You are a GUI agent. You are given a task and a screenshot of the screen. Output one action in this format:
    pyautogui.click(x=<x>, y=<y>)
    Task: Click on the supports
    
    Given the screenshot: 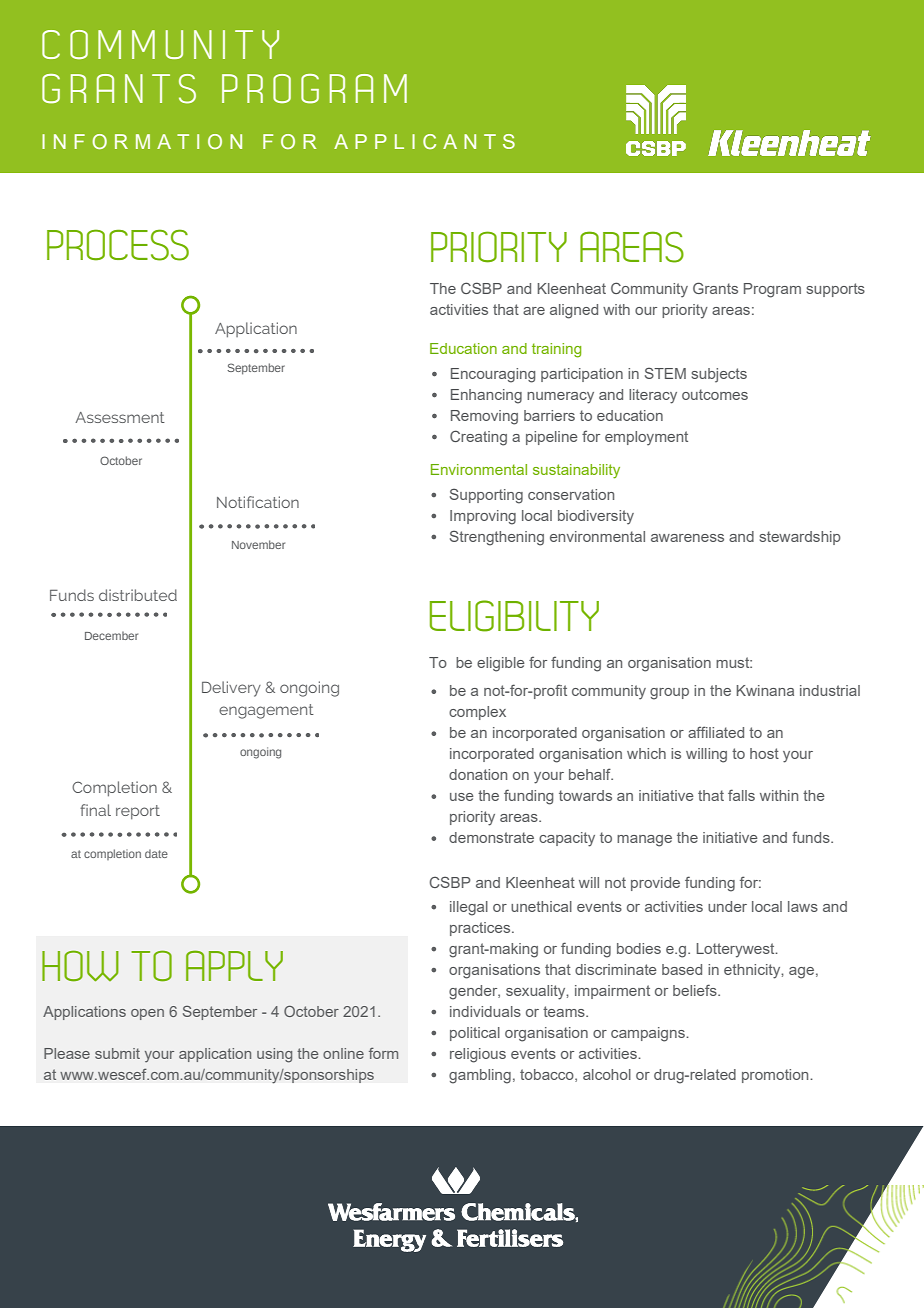 What is the action you would take?
    pyautogui.click(x=835, y=290)
